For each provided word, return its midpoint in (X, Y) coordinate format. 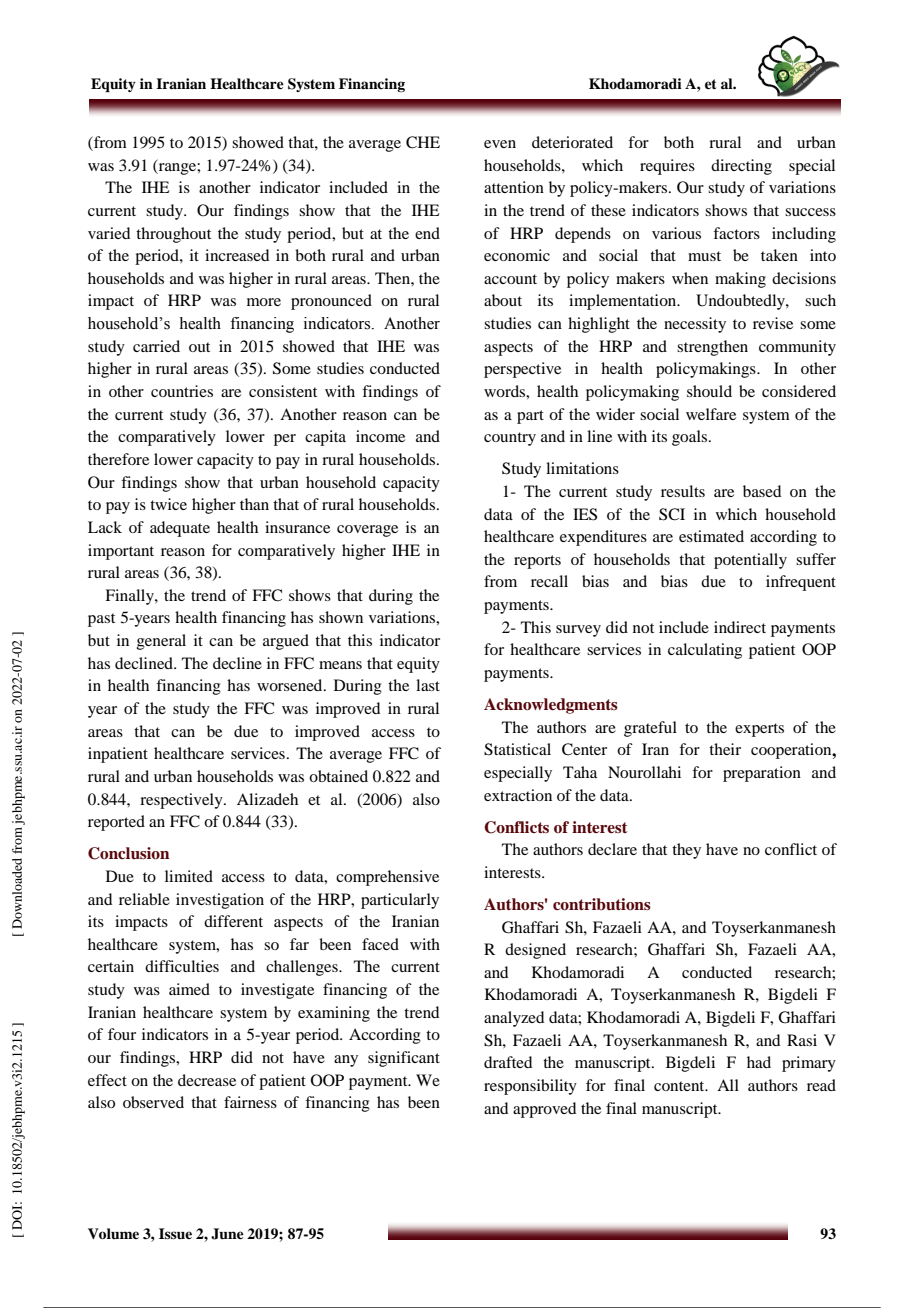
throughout (173, 235)
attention (514, 187)
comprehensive (387, 878)
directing (741, 167)
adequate (180, 529)
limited (189, 876)
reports (537, 562)
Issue (175, 1233)
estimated (711, 536)
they (686, 851)
